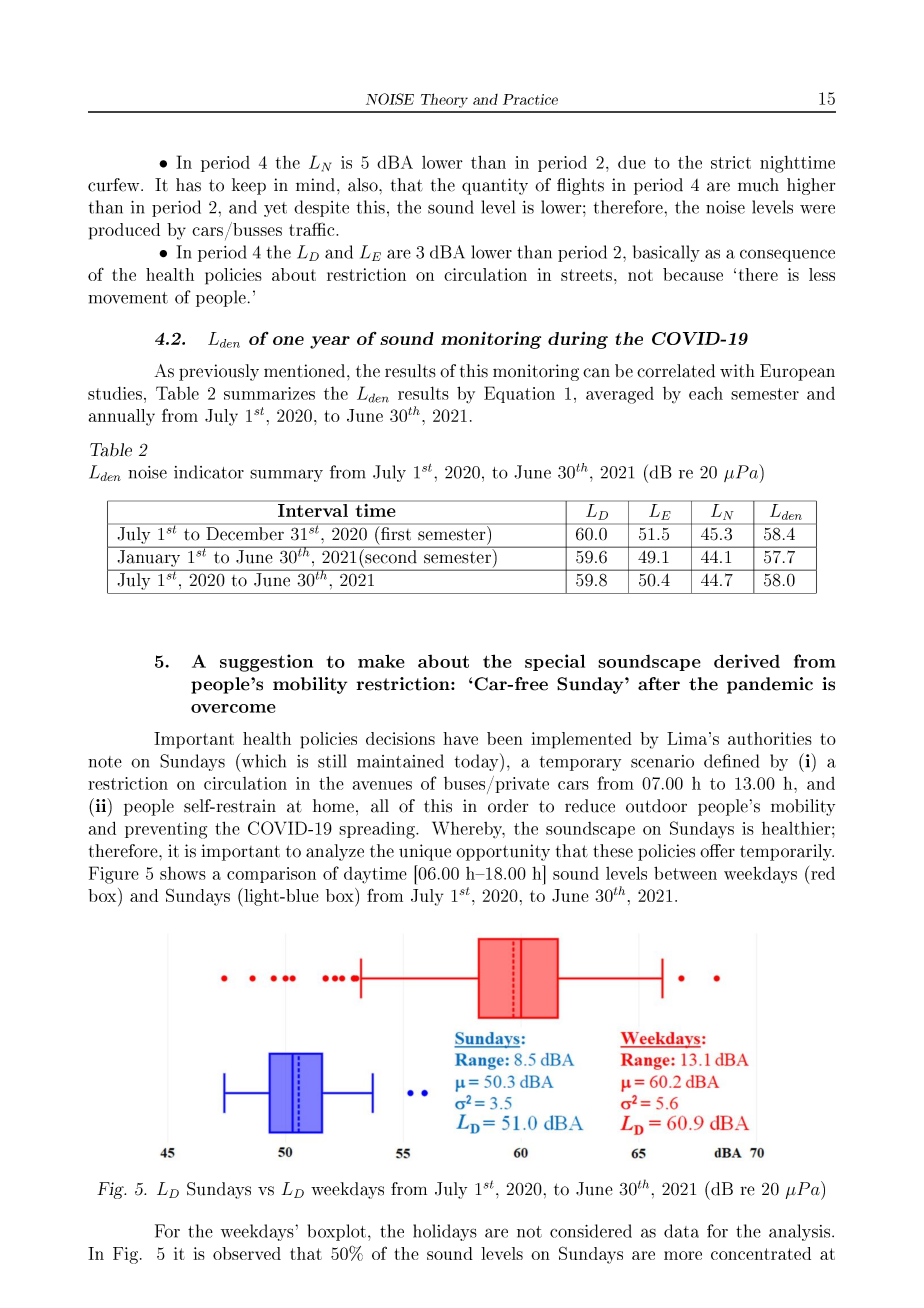 This document has width=924, height=1308. What do you see at coordinates (247, 1253) in the document?
I see `observed` at bounding box center [247, 1253].
